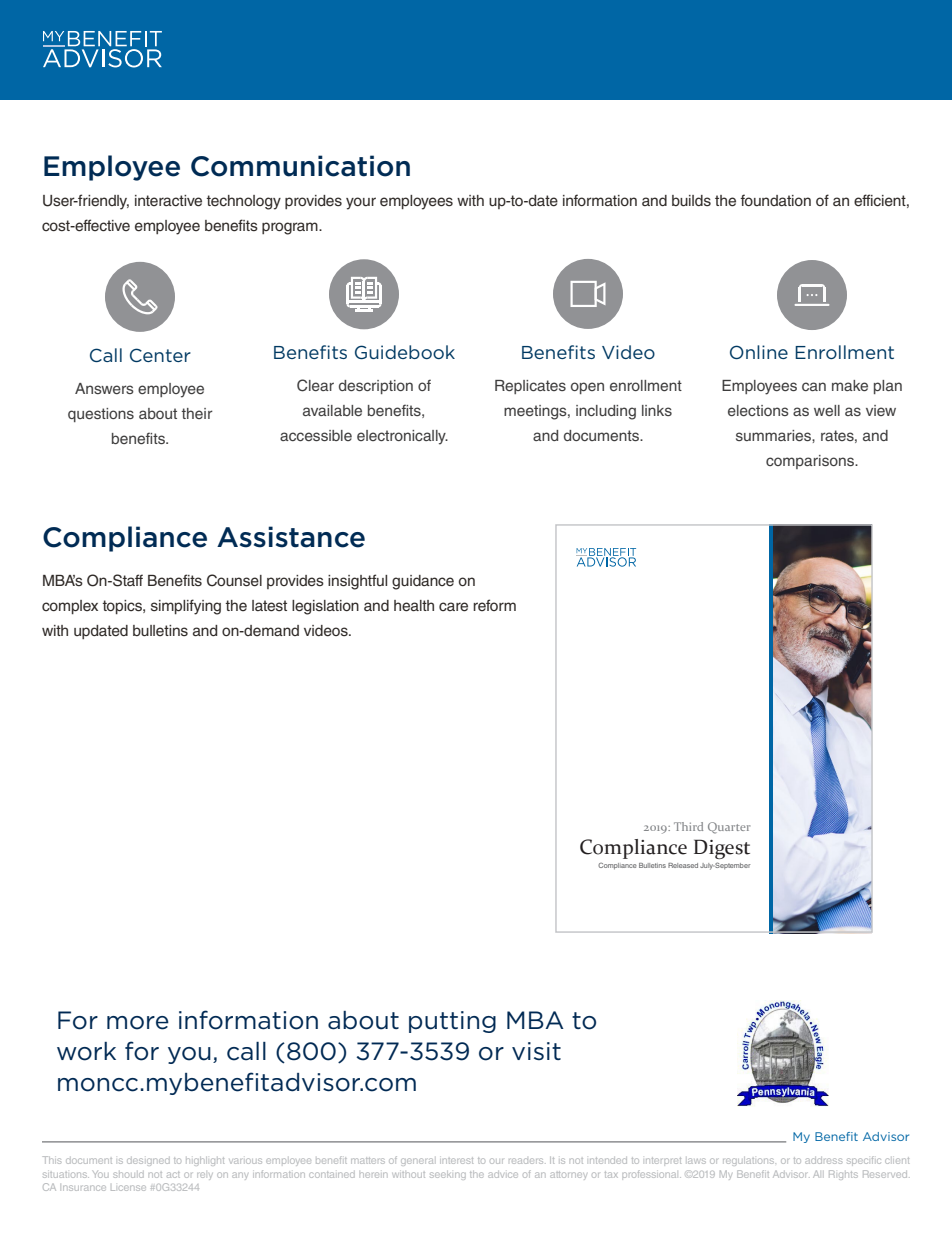 The image size is (952, 1233). Describe the element at coordinates (823, 1160) in the screenshot. I see `address` at that location.
